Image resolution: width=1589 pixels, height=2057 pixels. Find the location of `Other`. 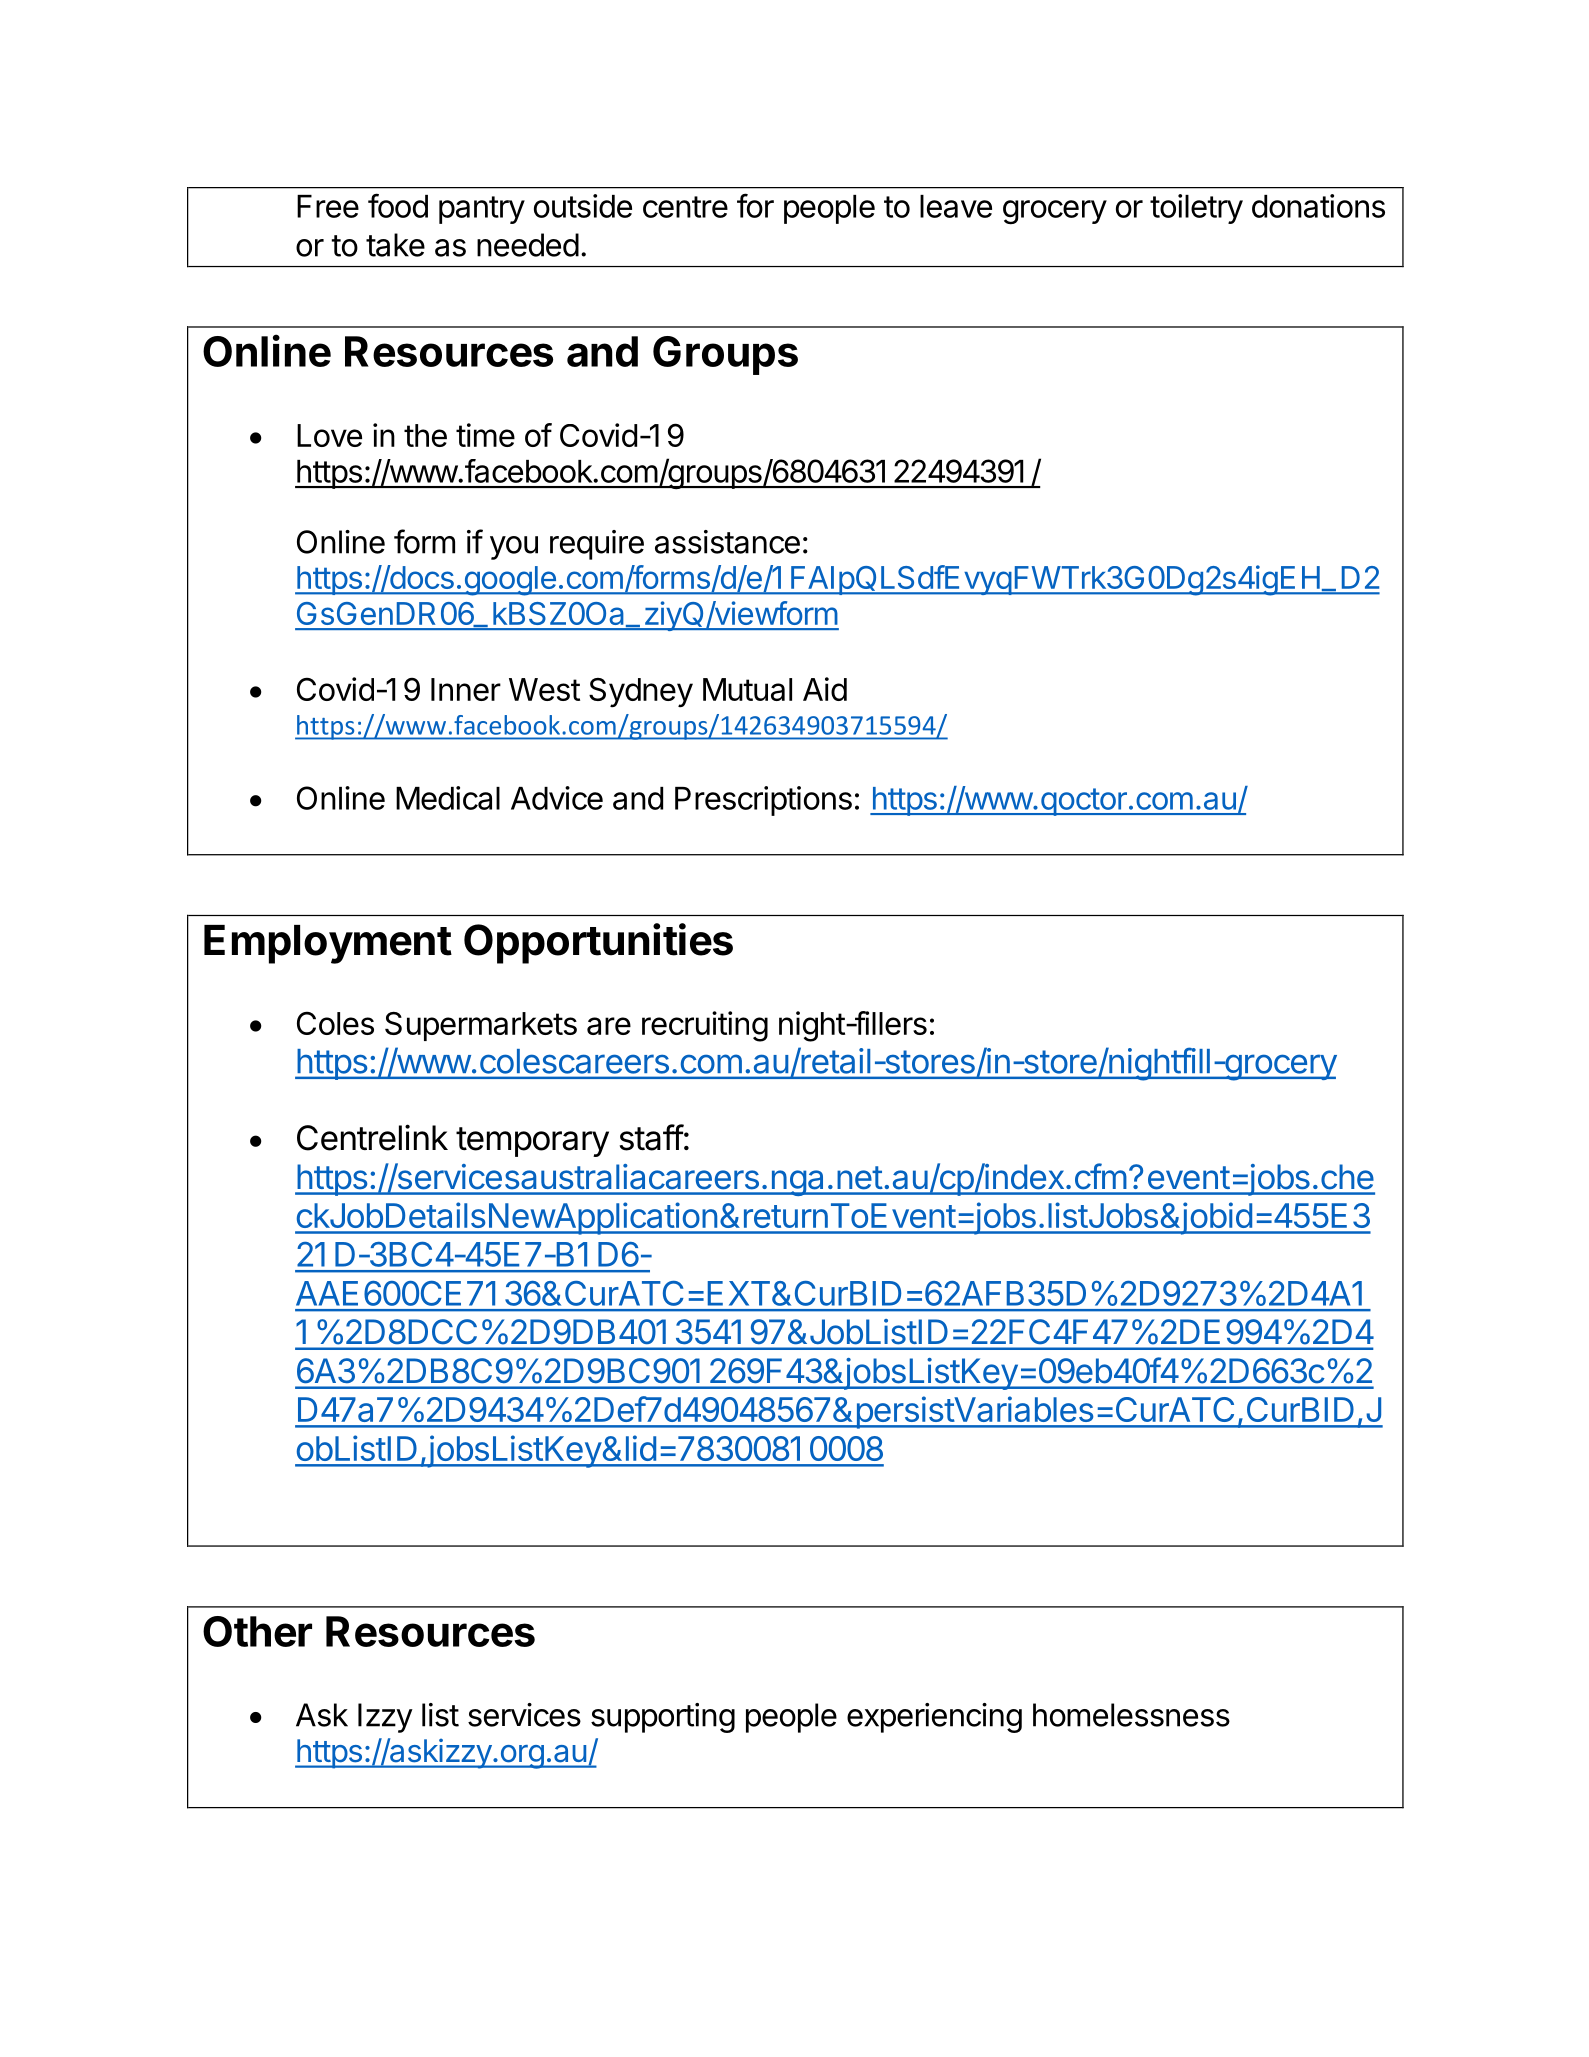

Other is located at coordinates (257, 1631).
